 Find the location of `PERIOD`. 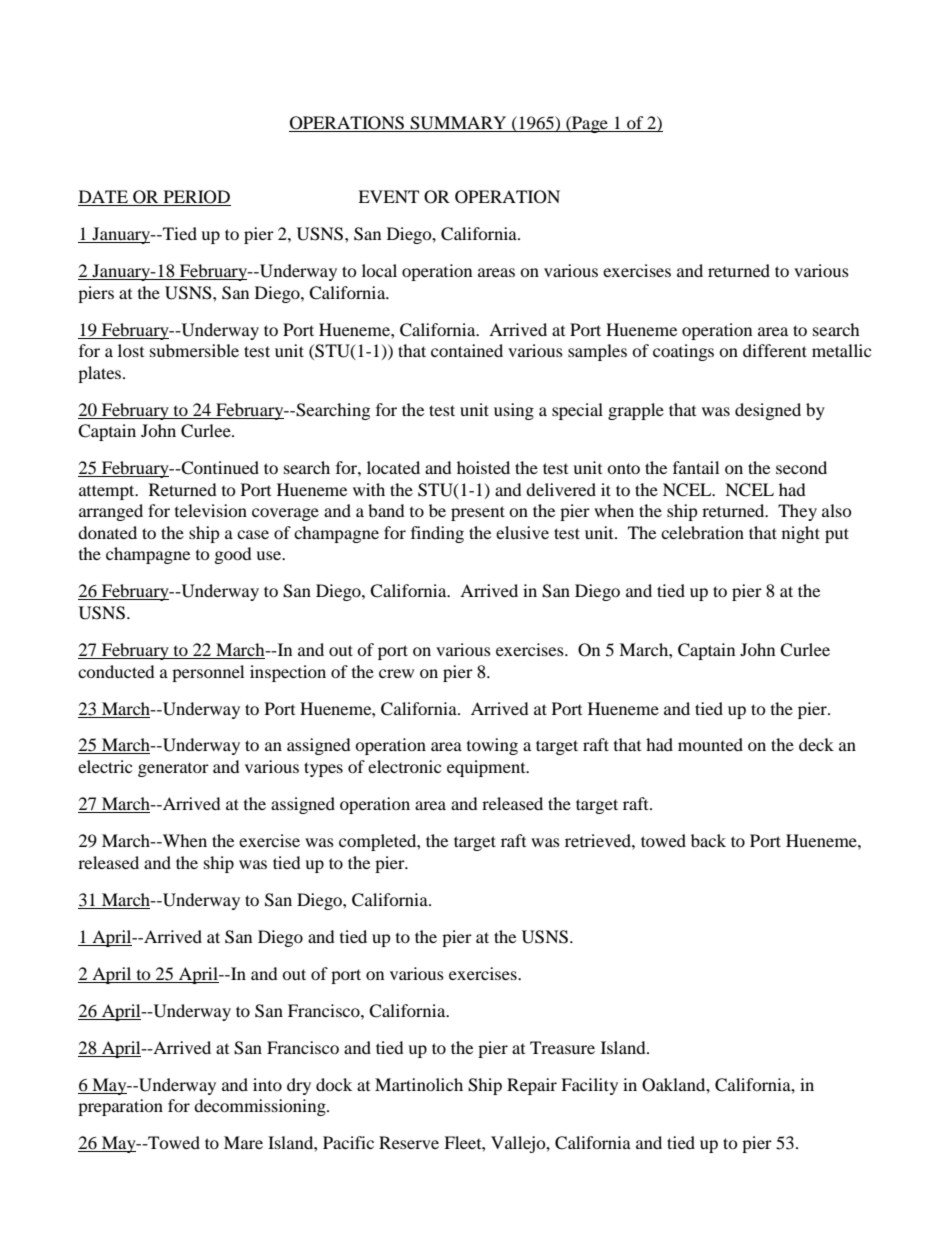

PERIOD is located at coordinates (196, 198).
